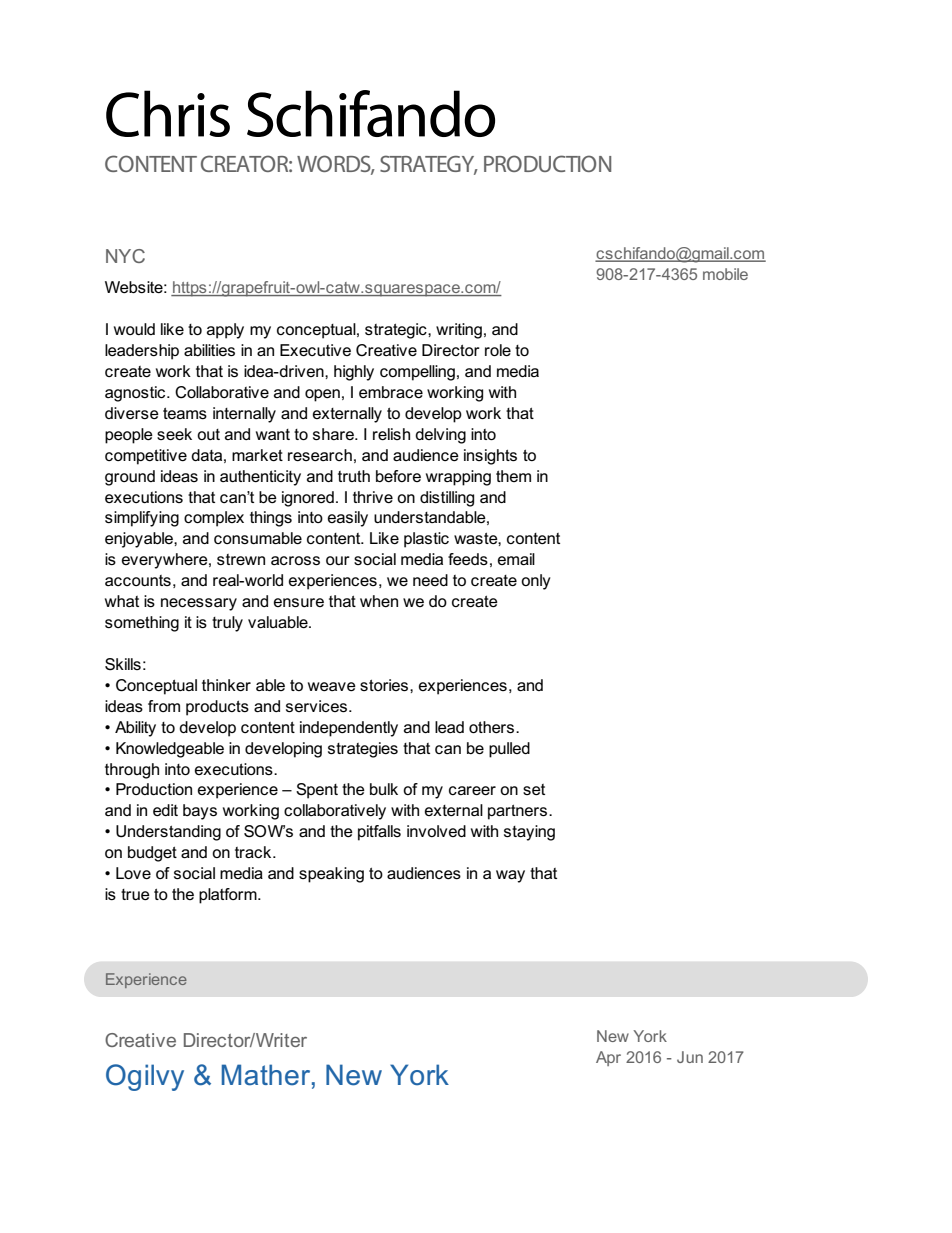 The height and width of the screenshot is (1233, 952). I want to click on staying, so click(529, 833).
